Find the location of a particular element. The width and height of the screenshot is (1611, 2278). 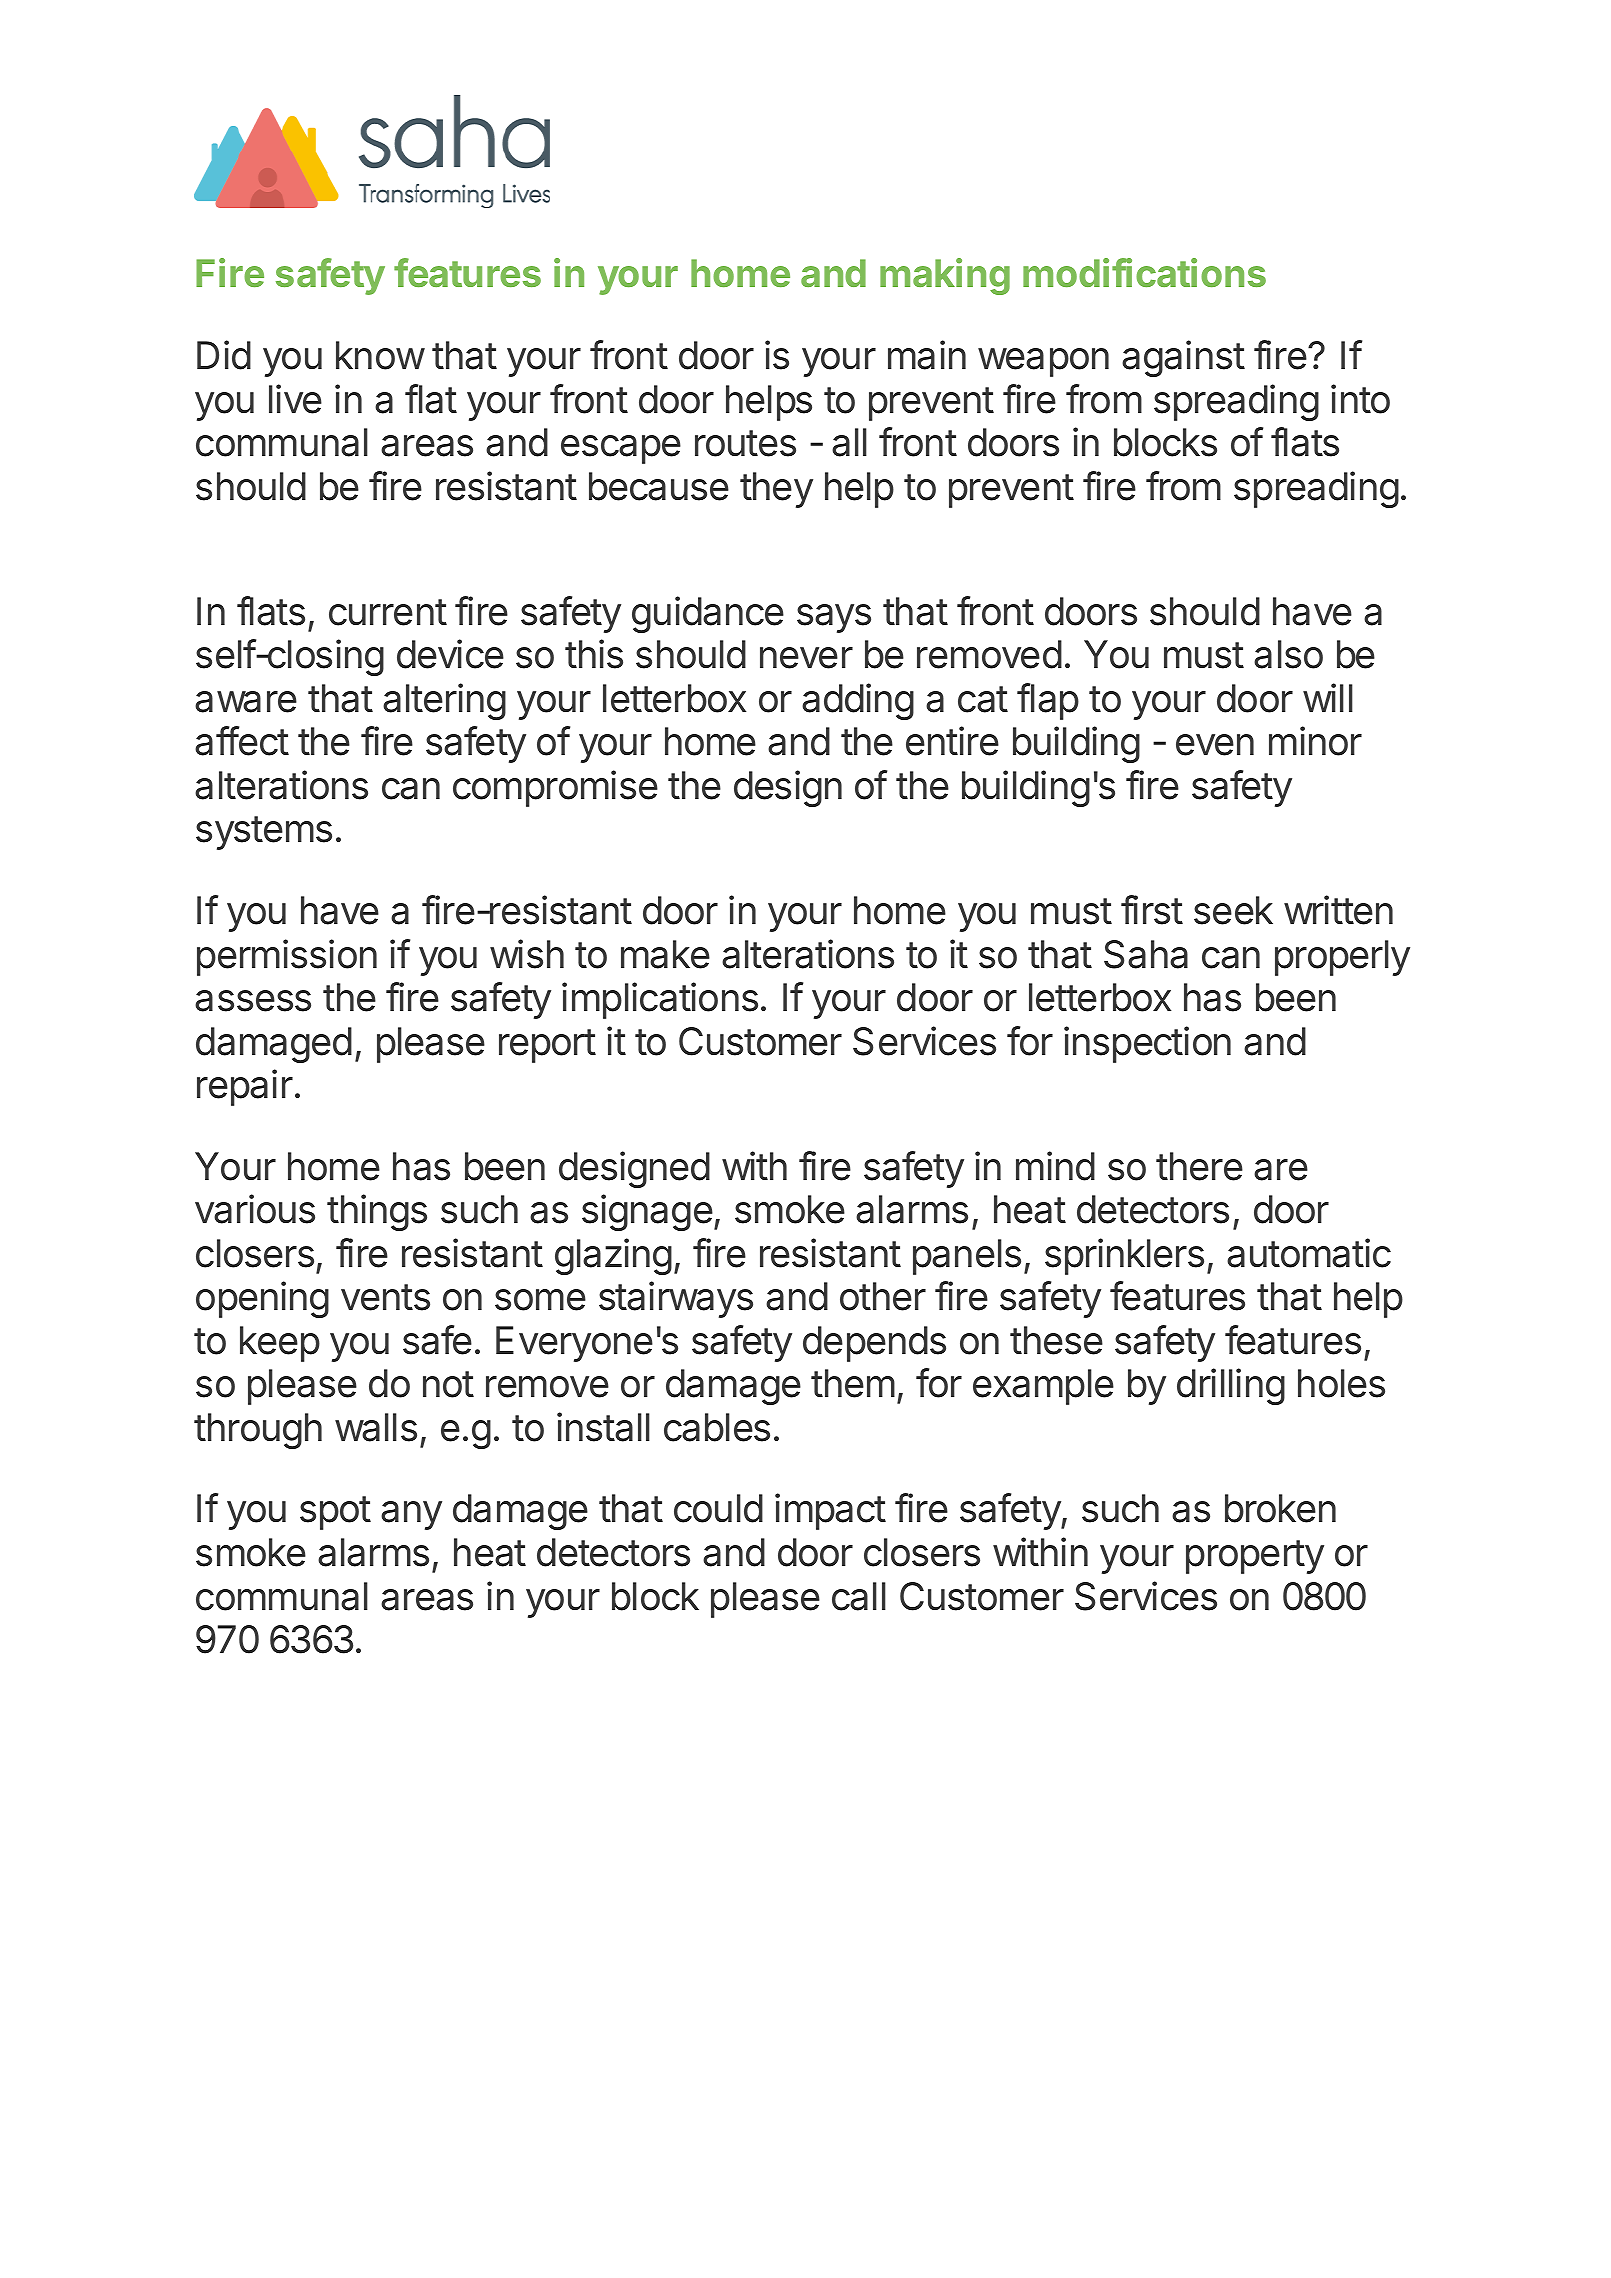

against is located at coordinates (1183, 358).
